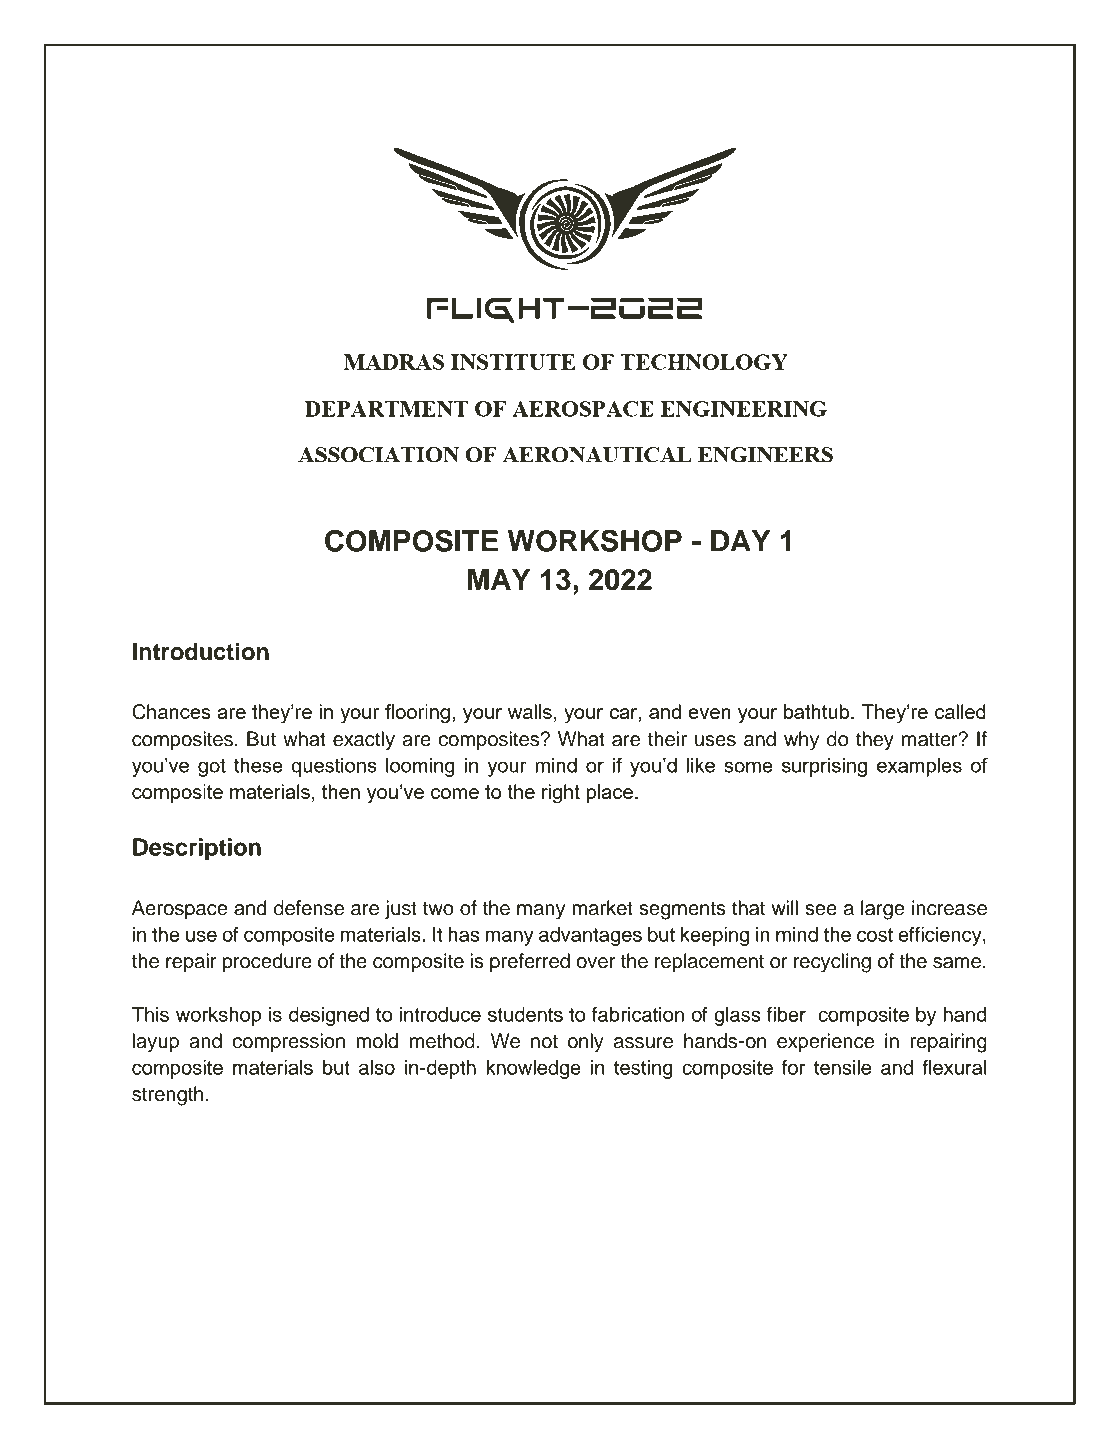 Image resolution: width=1119 pixels, height=1448 pixels. Describe the element at coordinates (740, 541) in the image. I see `DAY` at that location.
